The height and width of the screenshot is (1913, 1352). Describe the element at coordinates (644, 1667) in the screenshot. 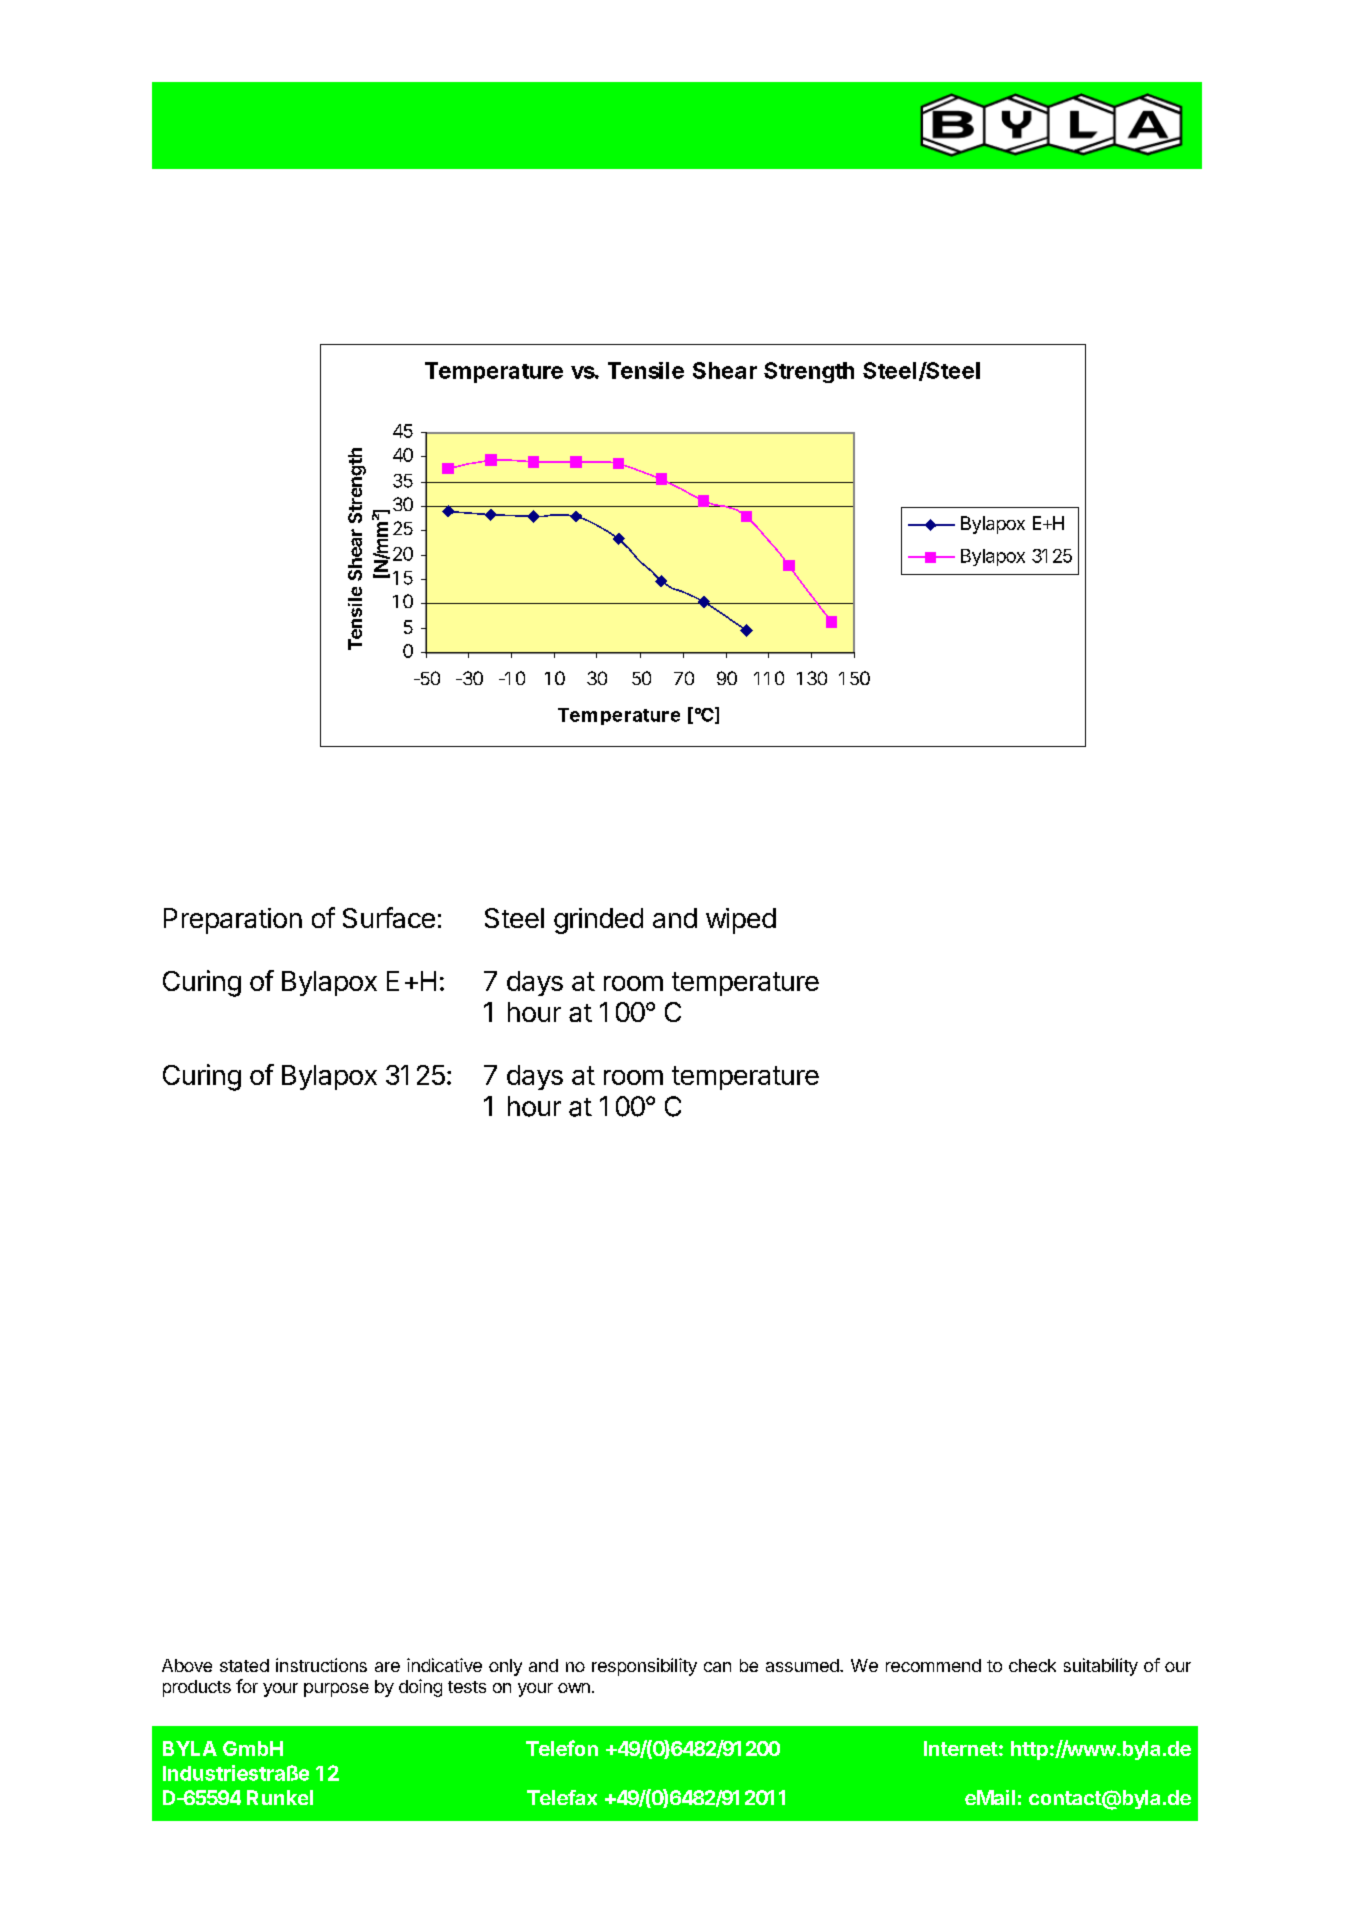

I see `responsibility` at that location.
